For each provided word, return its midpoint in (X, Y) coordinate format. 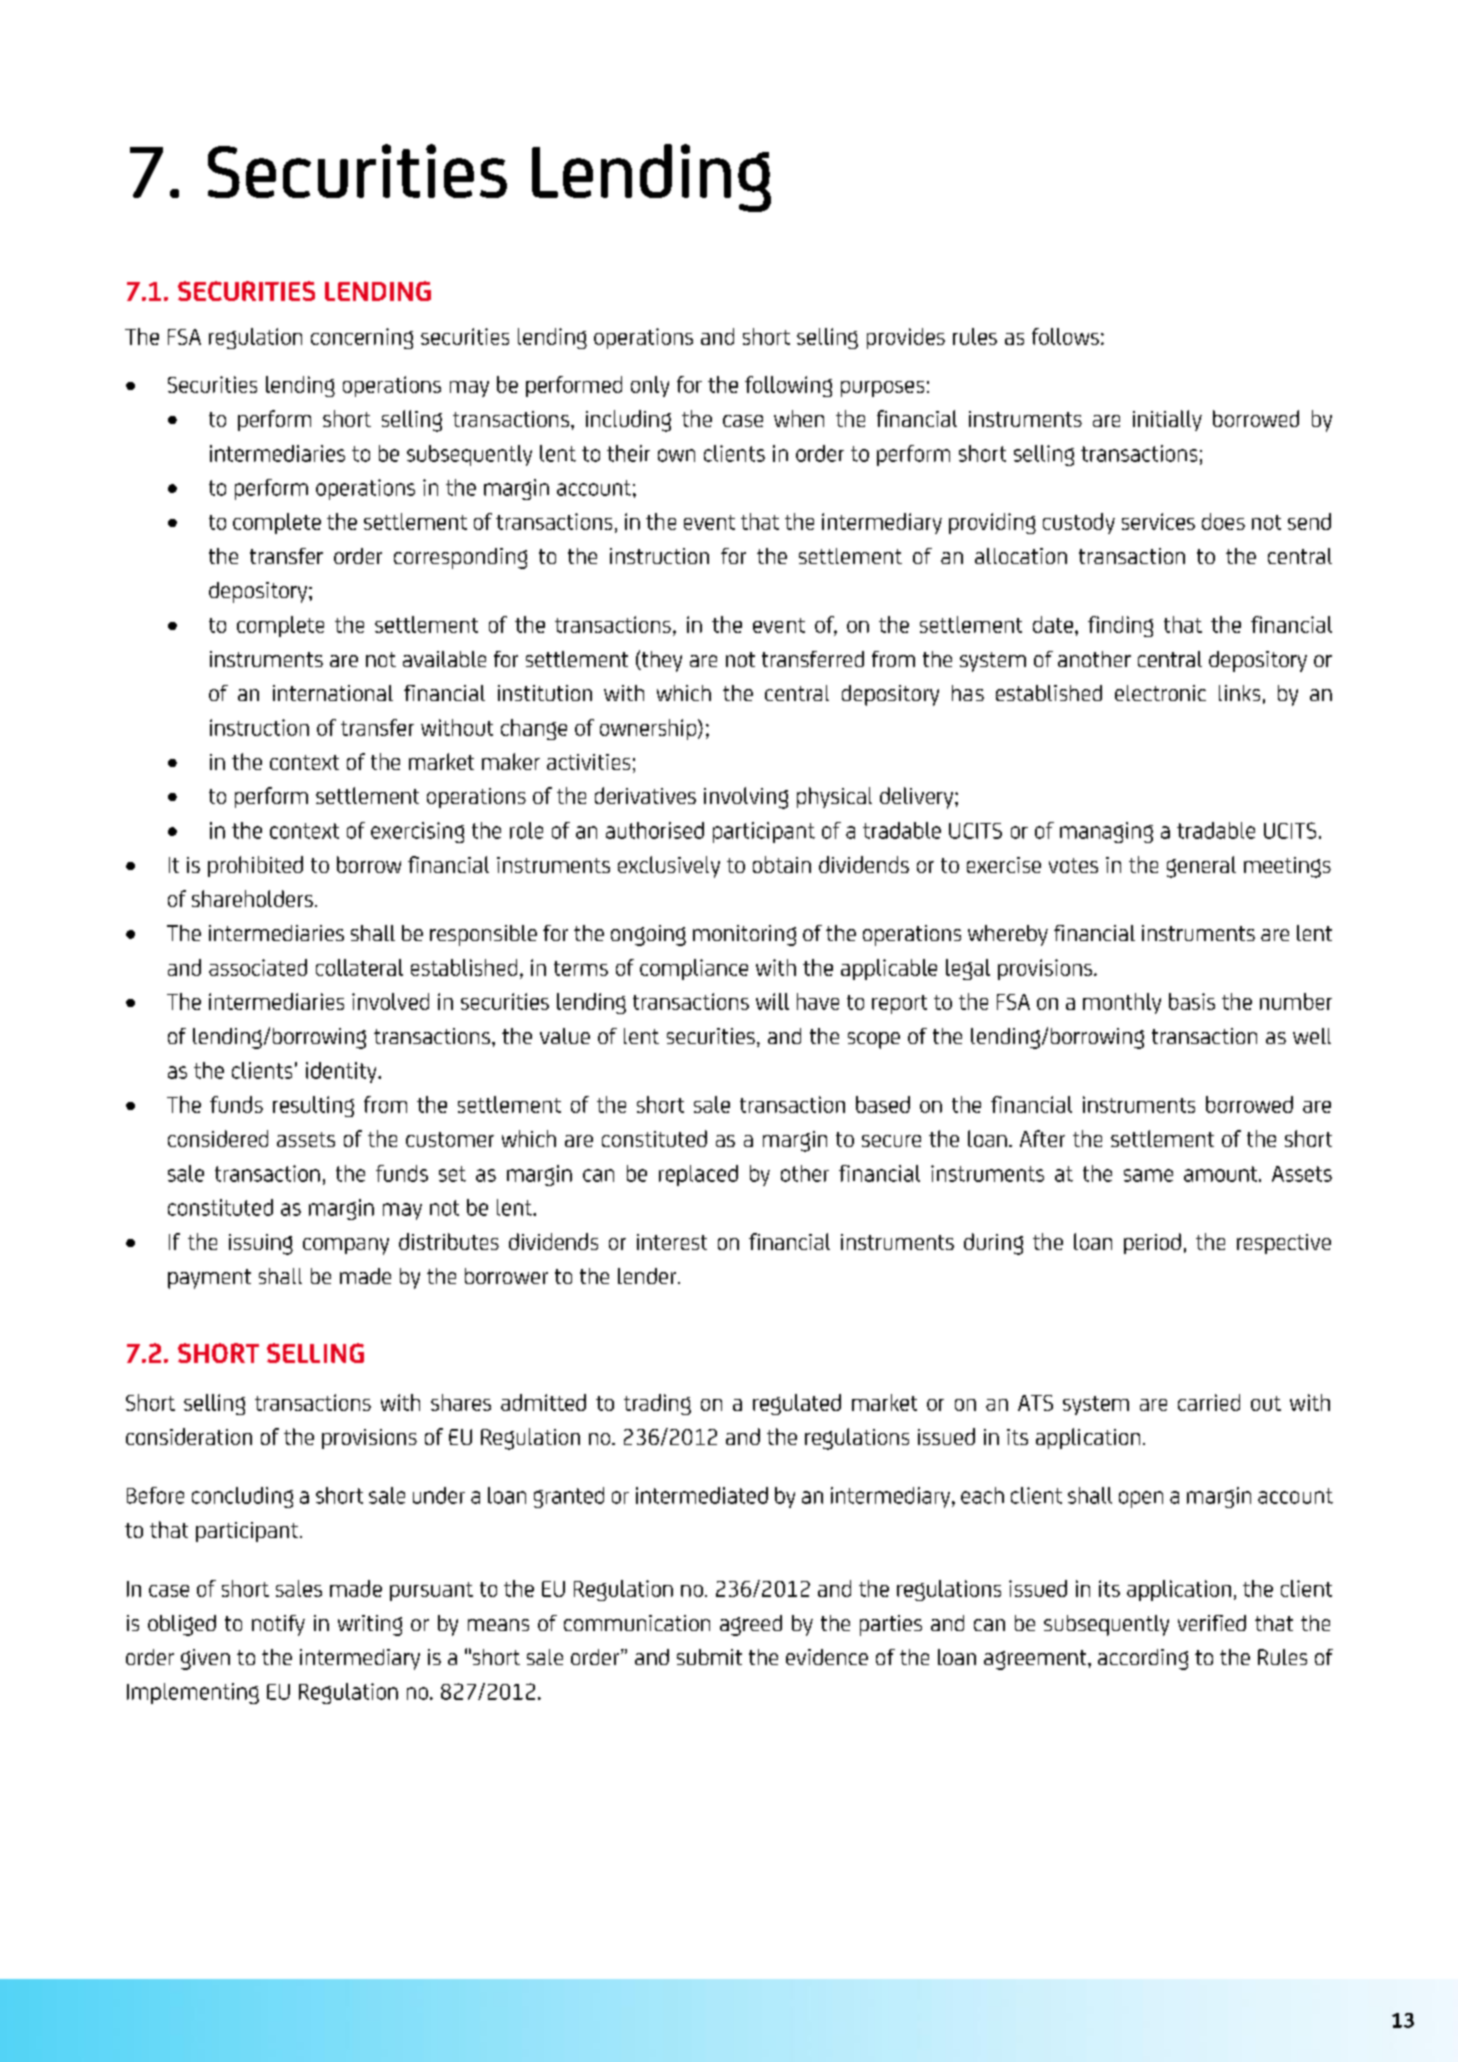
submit (709, 1657)
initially (1167, 420)
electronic (1160, 693)
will (772, 1001)
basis (1192, 1001)
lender (648, 1276)
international (333, 693)
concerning (362, 338)
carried (1209, 1402)
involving (746, 798)
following (788, 386)
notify (278, 1625)
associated (258, 967)
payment (209, 1279)
